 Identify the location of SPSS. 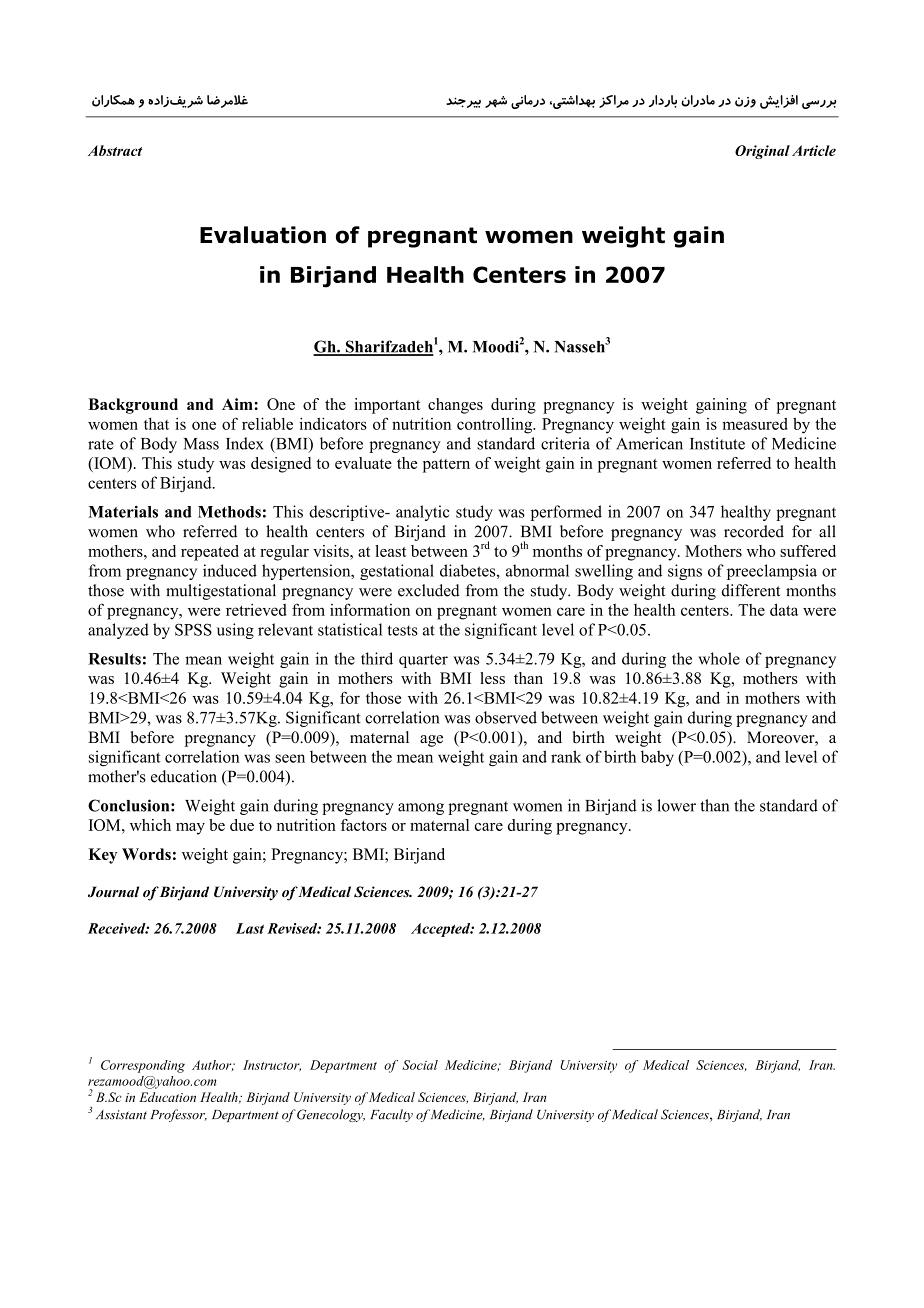
(193, 629).
